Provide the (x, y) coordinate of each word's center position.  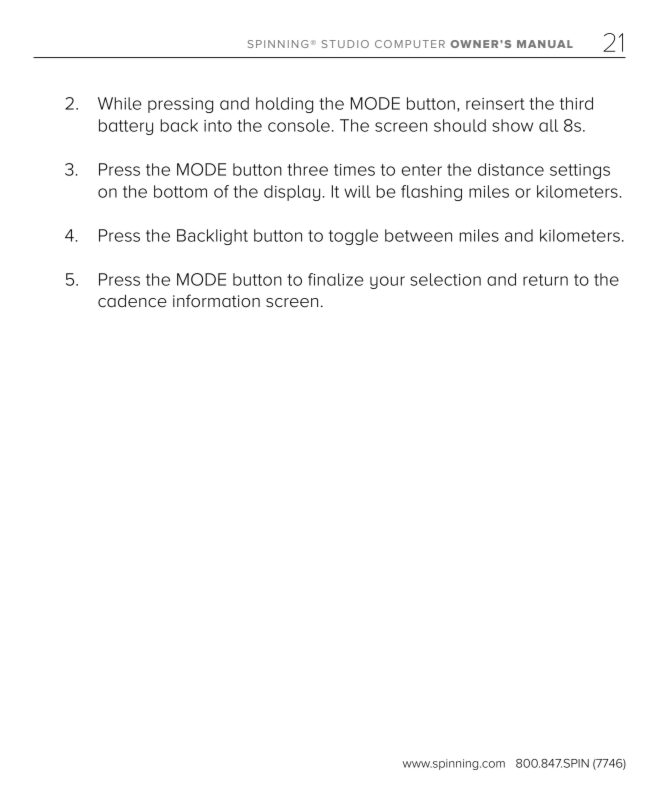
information (216, 301)
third (576, 103)
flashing (431, 193)
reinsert (495, 104)
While (120, 103)
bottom (180, 191)
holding (284, 105)
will (357, 191)
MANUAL (545, 44)
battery (126, 127)
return (545, 280)
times (354, 170)
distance (511, 169)
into (218, 126)
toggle (353, 237)
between (418, 235)
